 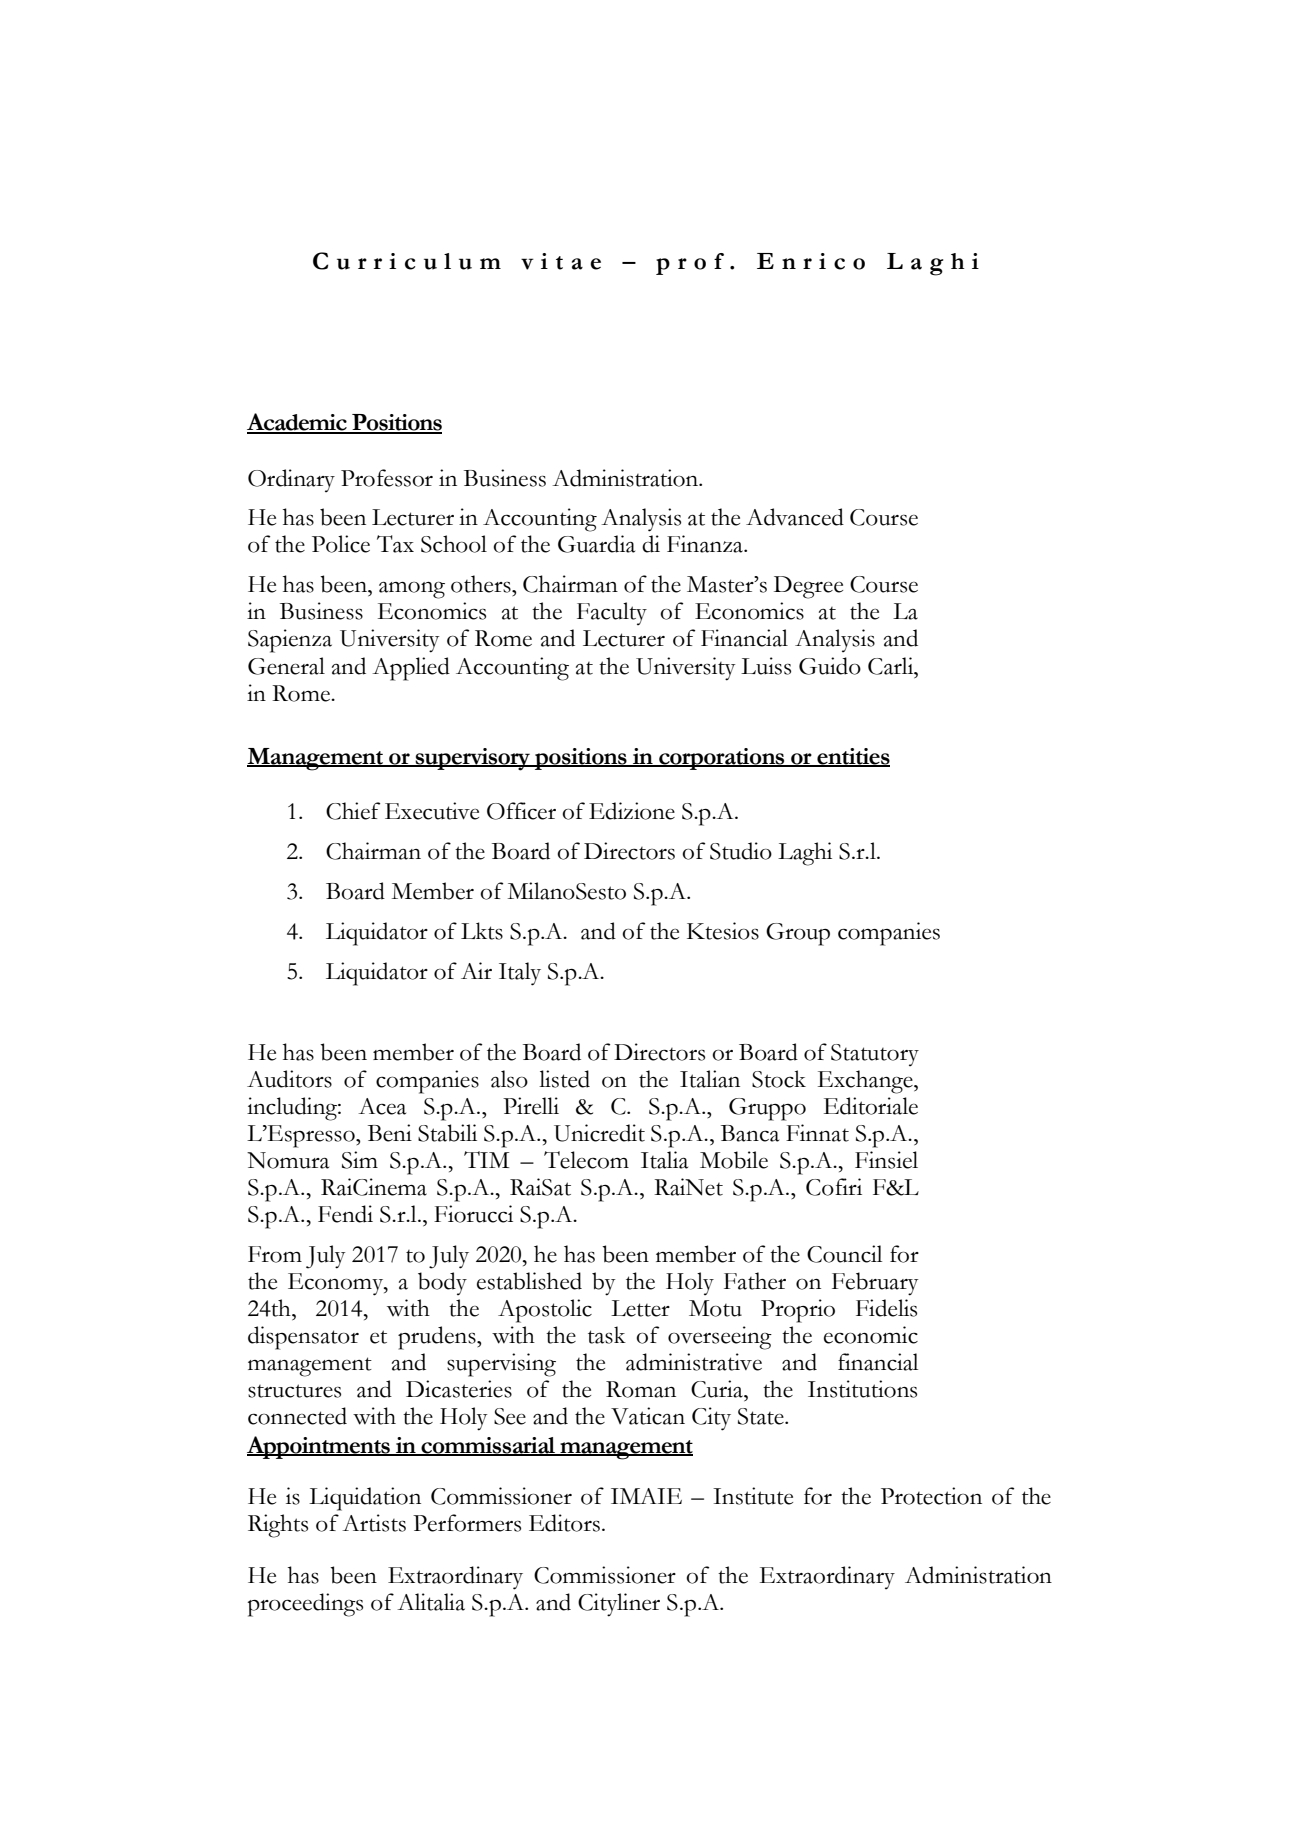 What do you see at coordinates (586, 1160) in the screenshot?
I see `Telecom` at bounding box center [586, 1160].
